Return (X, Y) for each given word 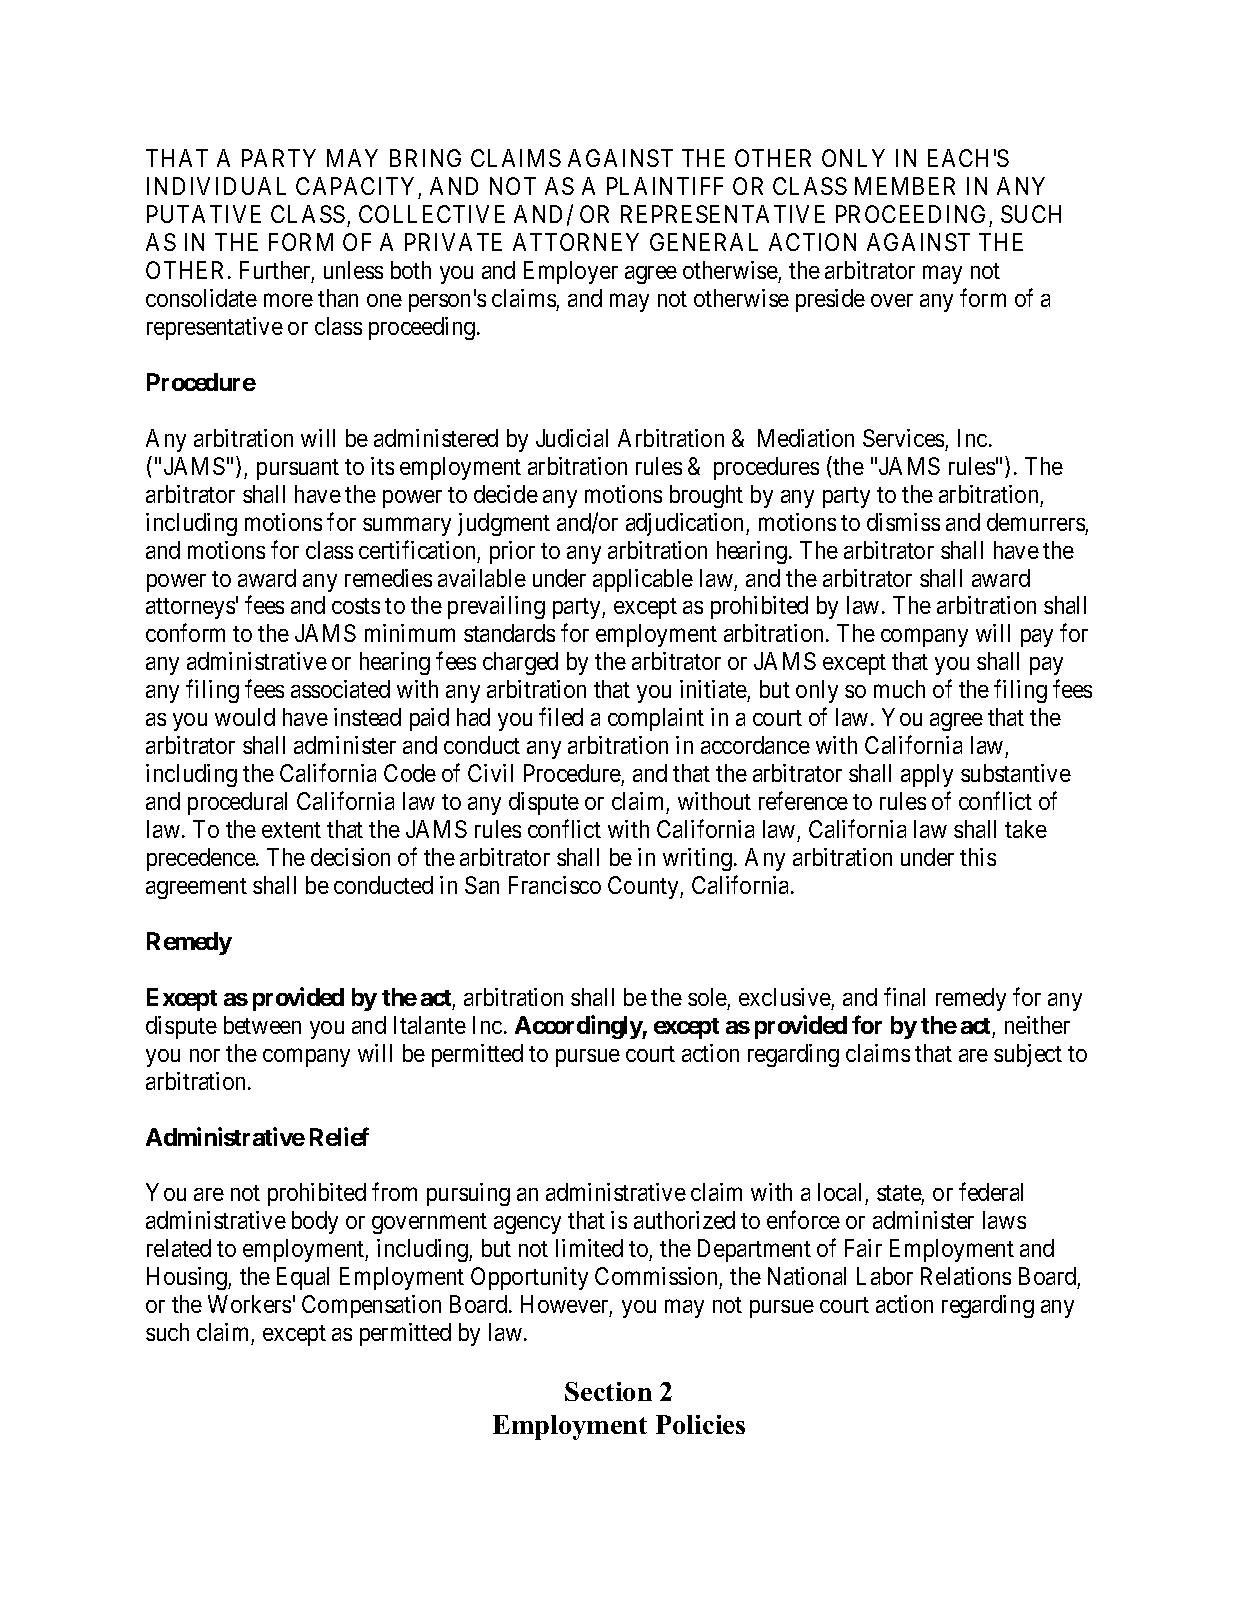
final (904, 996)
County (644, 887)
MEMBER (905, 186)
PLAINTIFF (665, 186)
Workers (249, 1304)
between (262, 1025)
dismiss (903, 522)
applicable (643, 580)
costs (356, 606)
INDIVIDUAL (216, 186)
